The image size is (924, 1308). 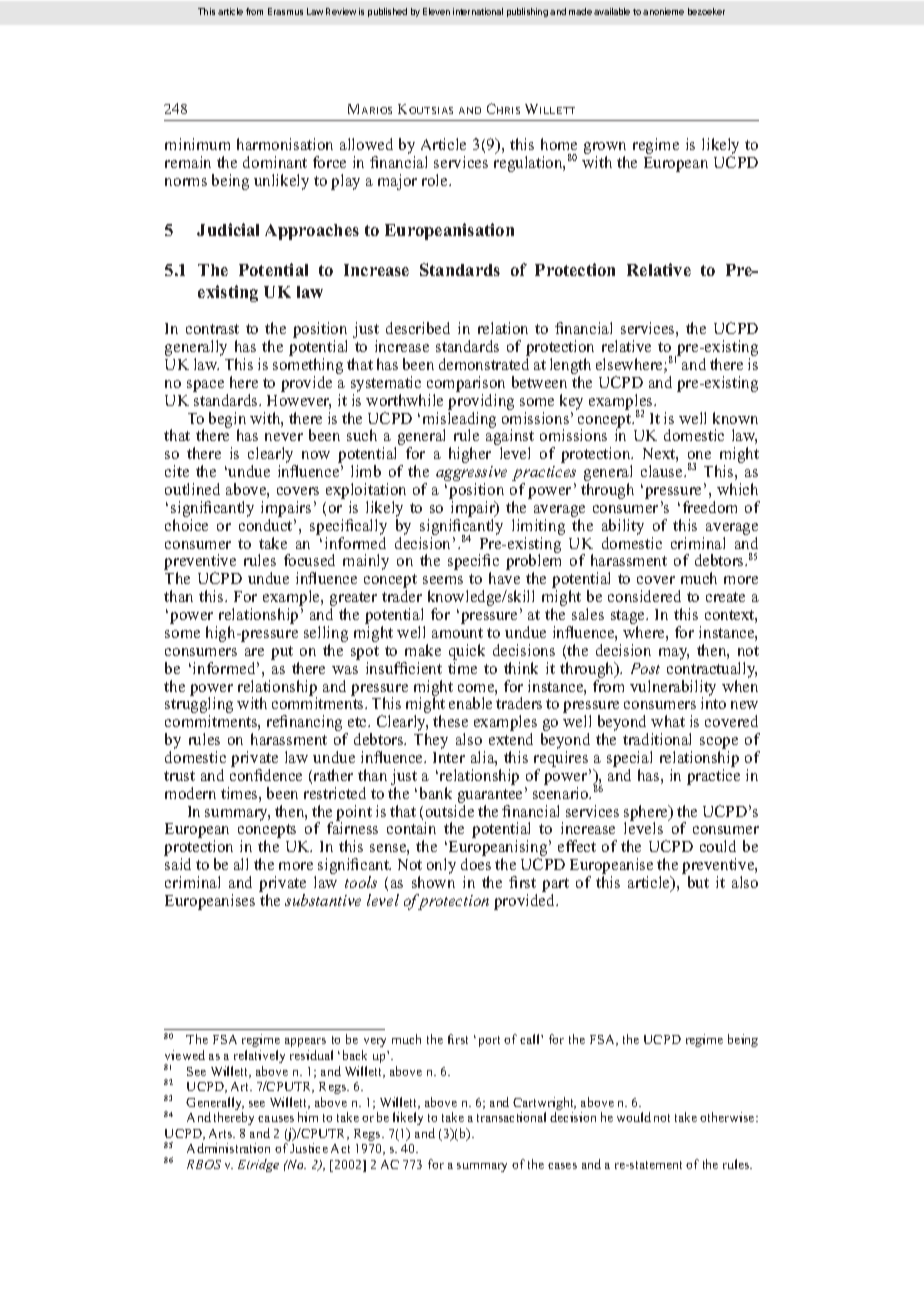 I want to click on Erasmus, so click(x=285, y=11).
